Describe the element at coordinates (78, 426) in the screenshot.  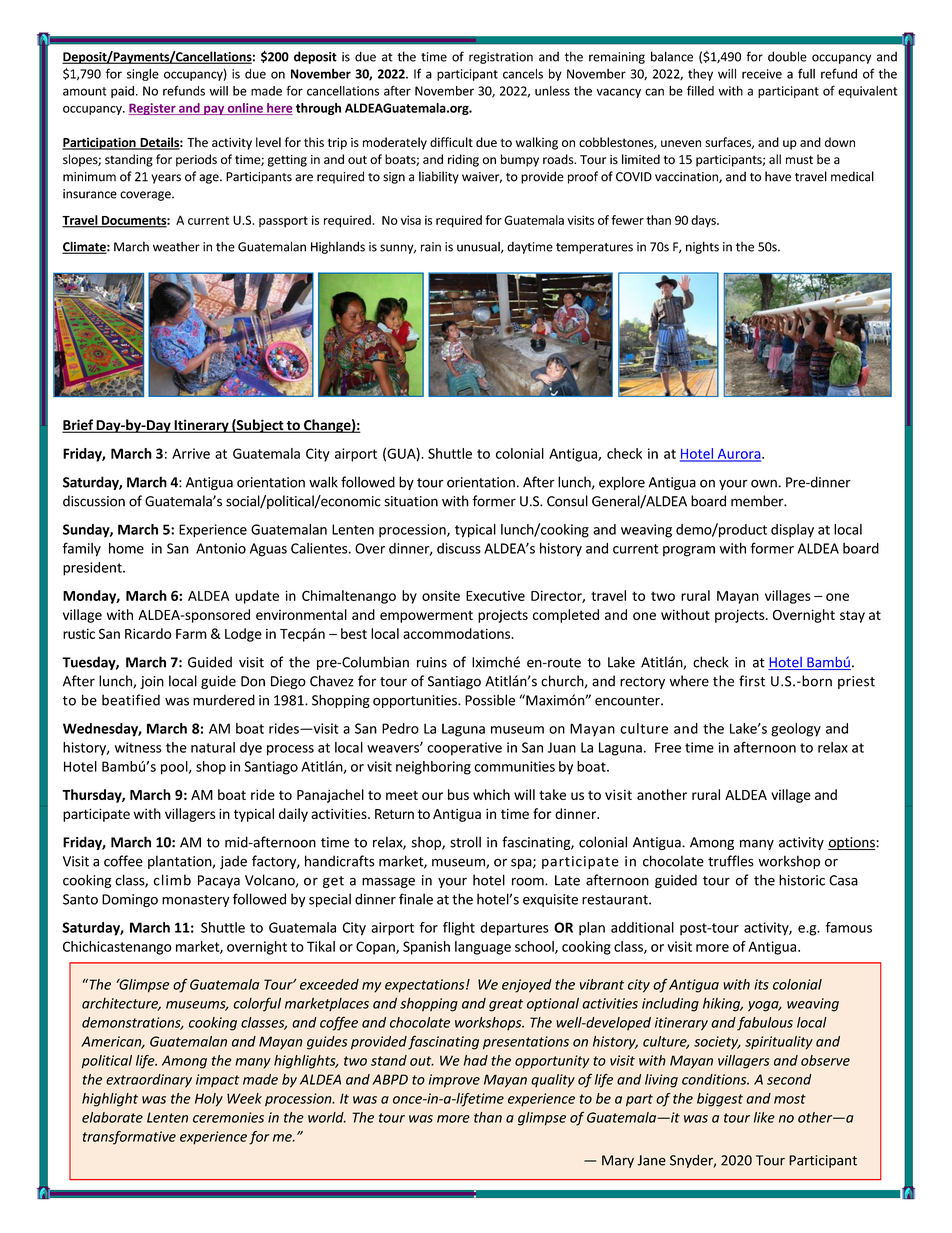
I see `Brief` at that location.
